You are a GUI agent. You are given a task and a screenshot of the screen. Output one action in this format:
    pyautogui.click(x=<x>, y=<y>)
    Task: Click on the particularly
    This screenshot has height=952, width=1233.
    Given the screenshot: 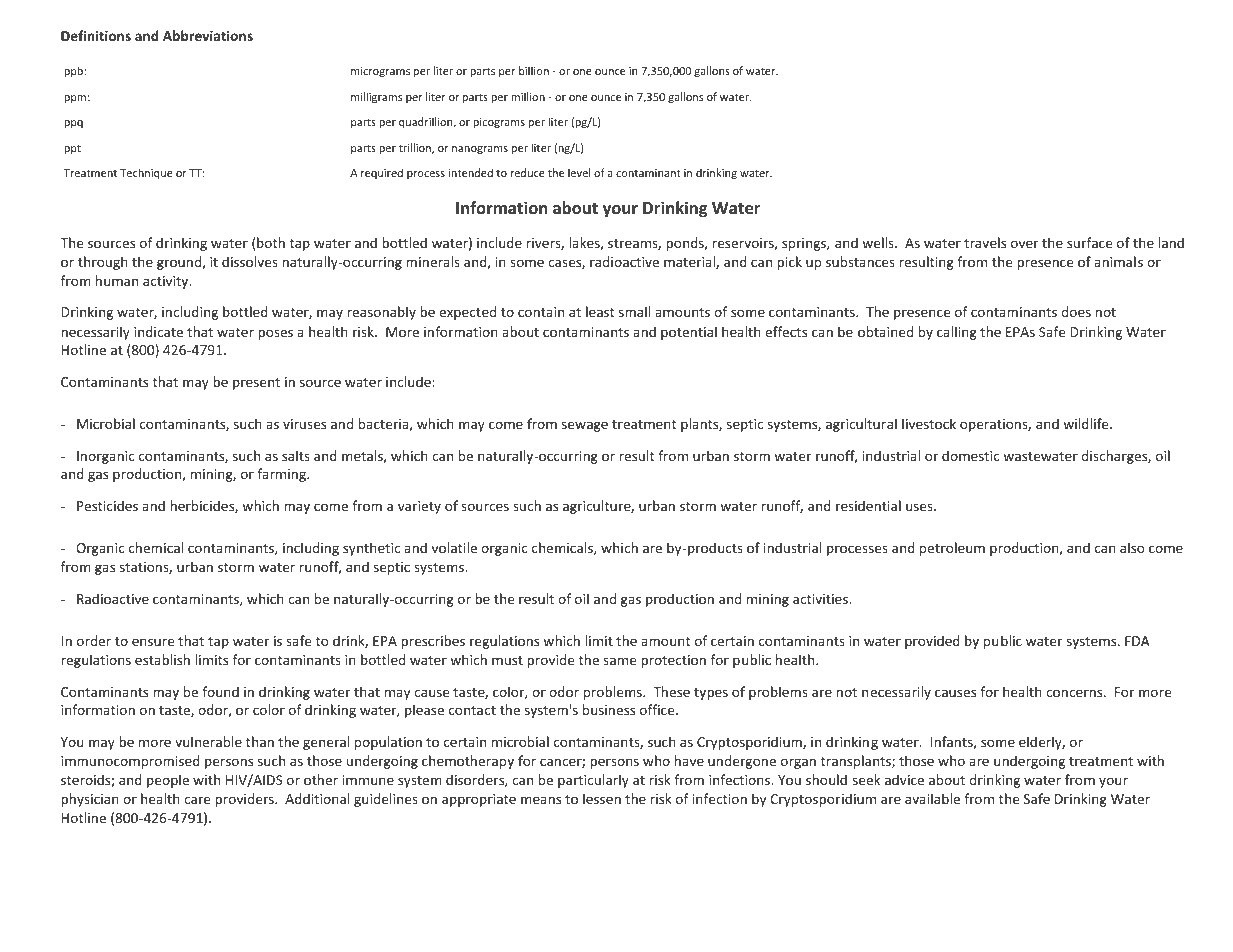 What is the action you would take?
    pyautogui.click(x=593, y=781)
